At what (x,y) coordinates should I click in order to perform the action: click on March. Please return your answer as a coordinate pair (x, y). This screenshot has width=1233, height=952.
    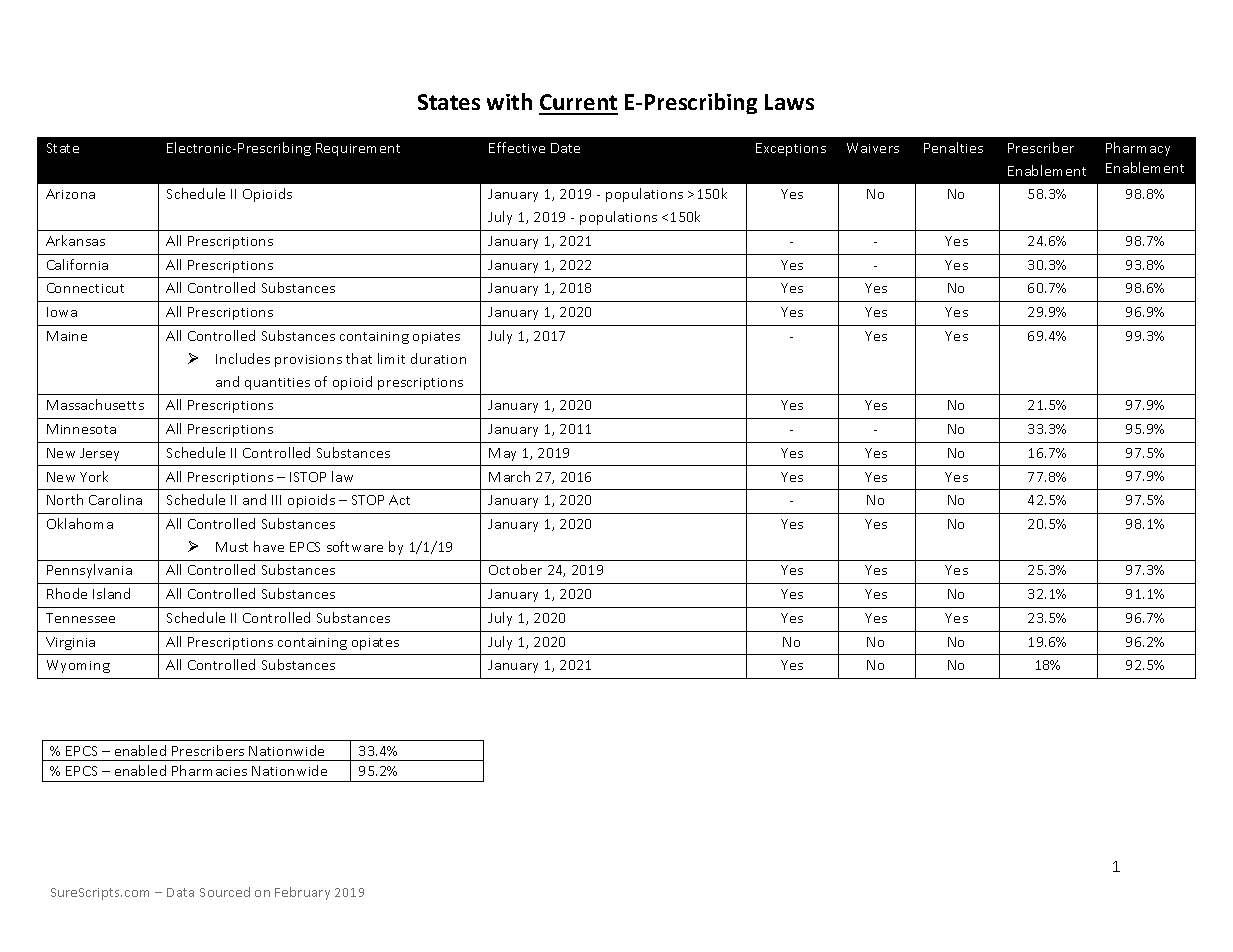
    Looking at the image, I should click on (509, 476).
